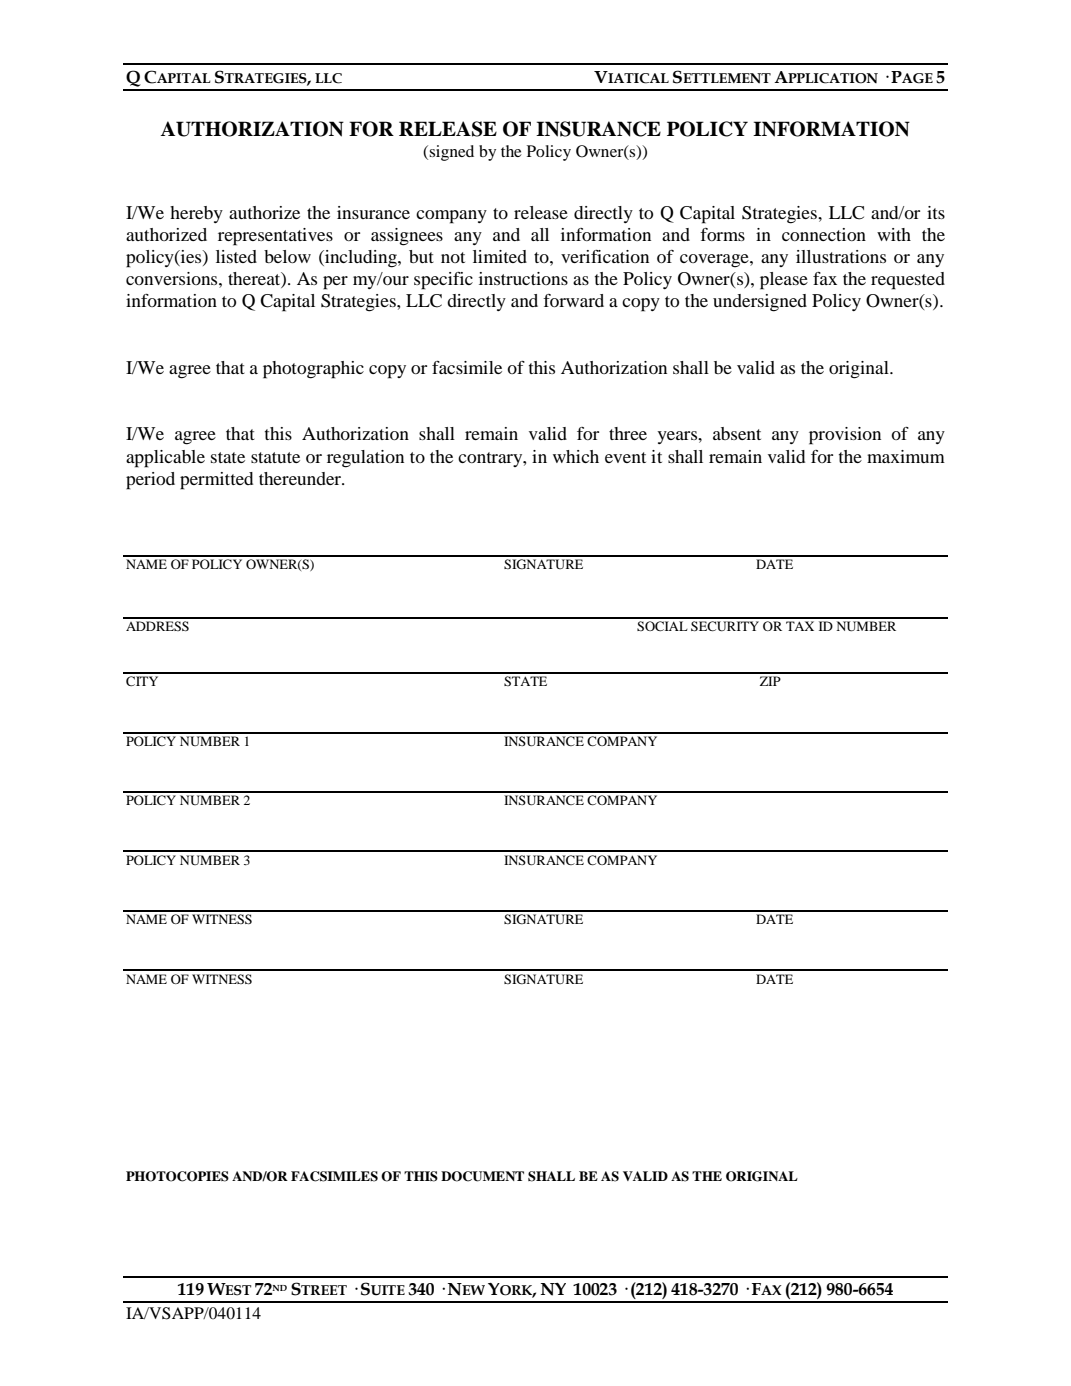 The width and height of the document is (1071, 1386). I want to click on connection, so click(824, 234).
